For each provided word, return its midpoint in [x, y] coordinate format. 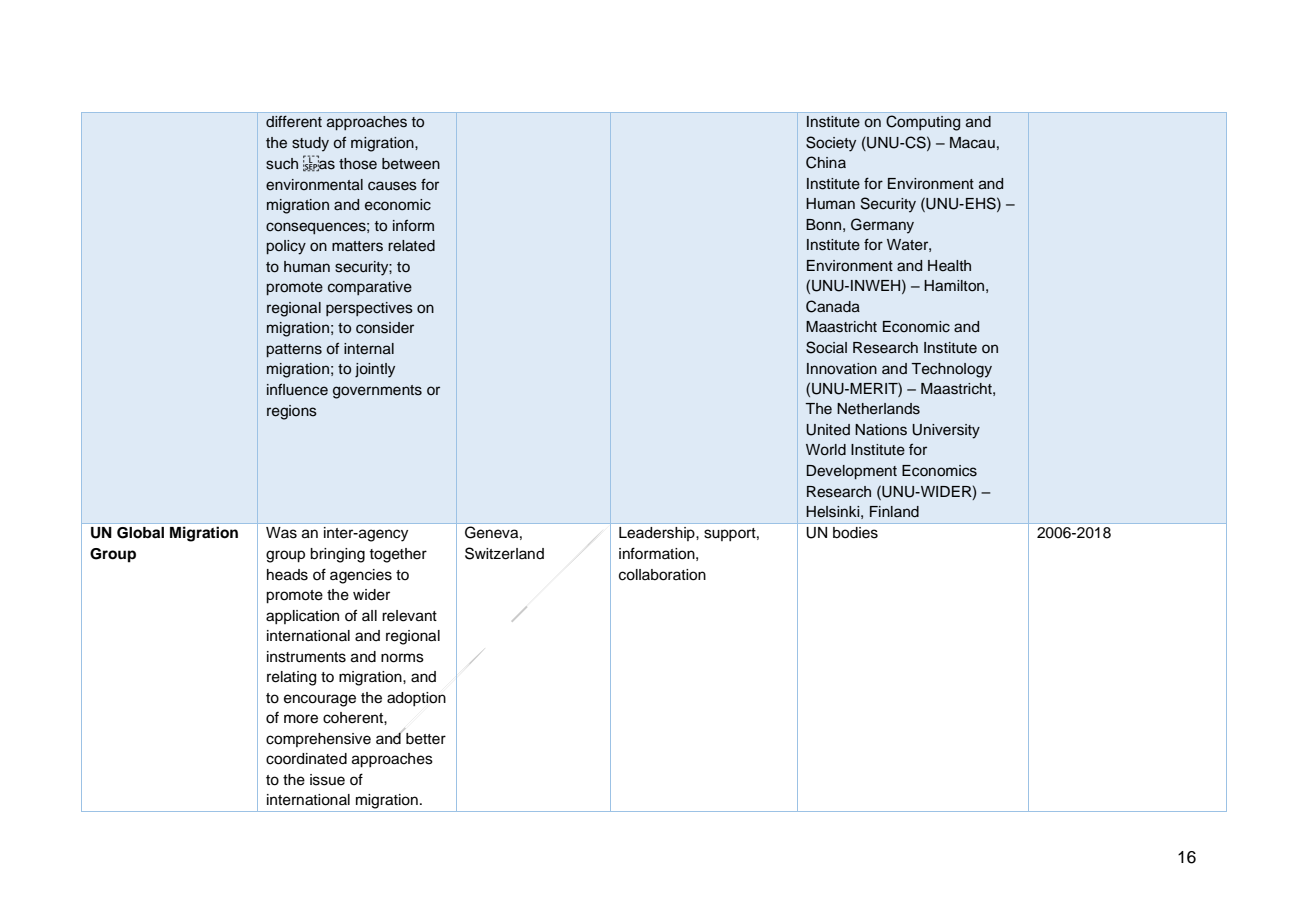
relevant [409, 616]
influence [297, 389]
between [411, 164]
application [302, 617]
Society [831, 144]
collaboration [662, 575]
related [411, 246]
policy [286, 247]
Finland [894, 512]
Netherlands [878, 409]
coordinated [306, 759]
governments [377, 392]
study [310, 144]
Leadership [658, 534]
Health [949, 266]
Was [281, 533]
